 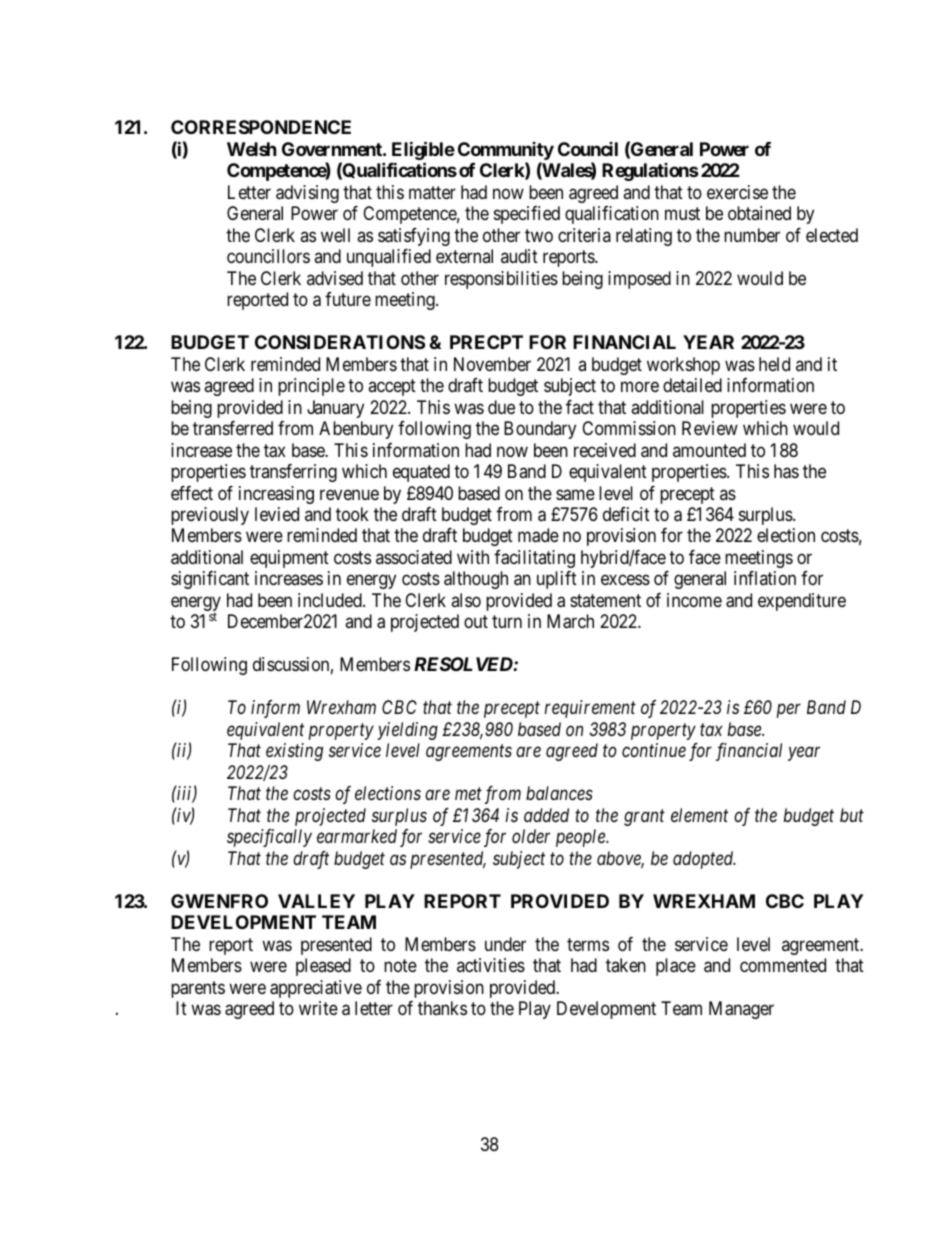 What do you see at coordinates (316, 989) in the screenshot?
I see `appreciative` at bounding box center [316, 989].
